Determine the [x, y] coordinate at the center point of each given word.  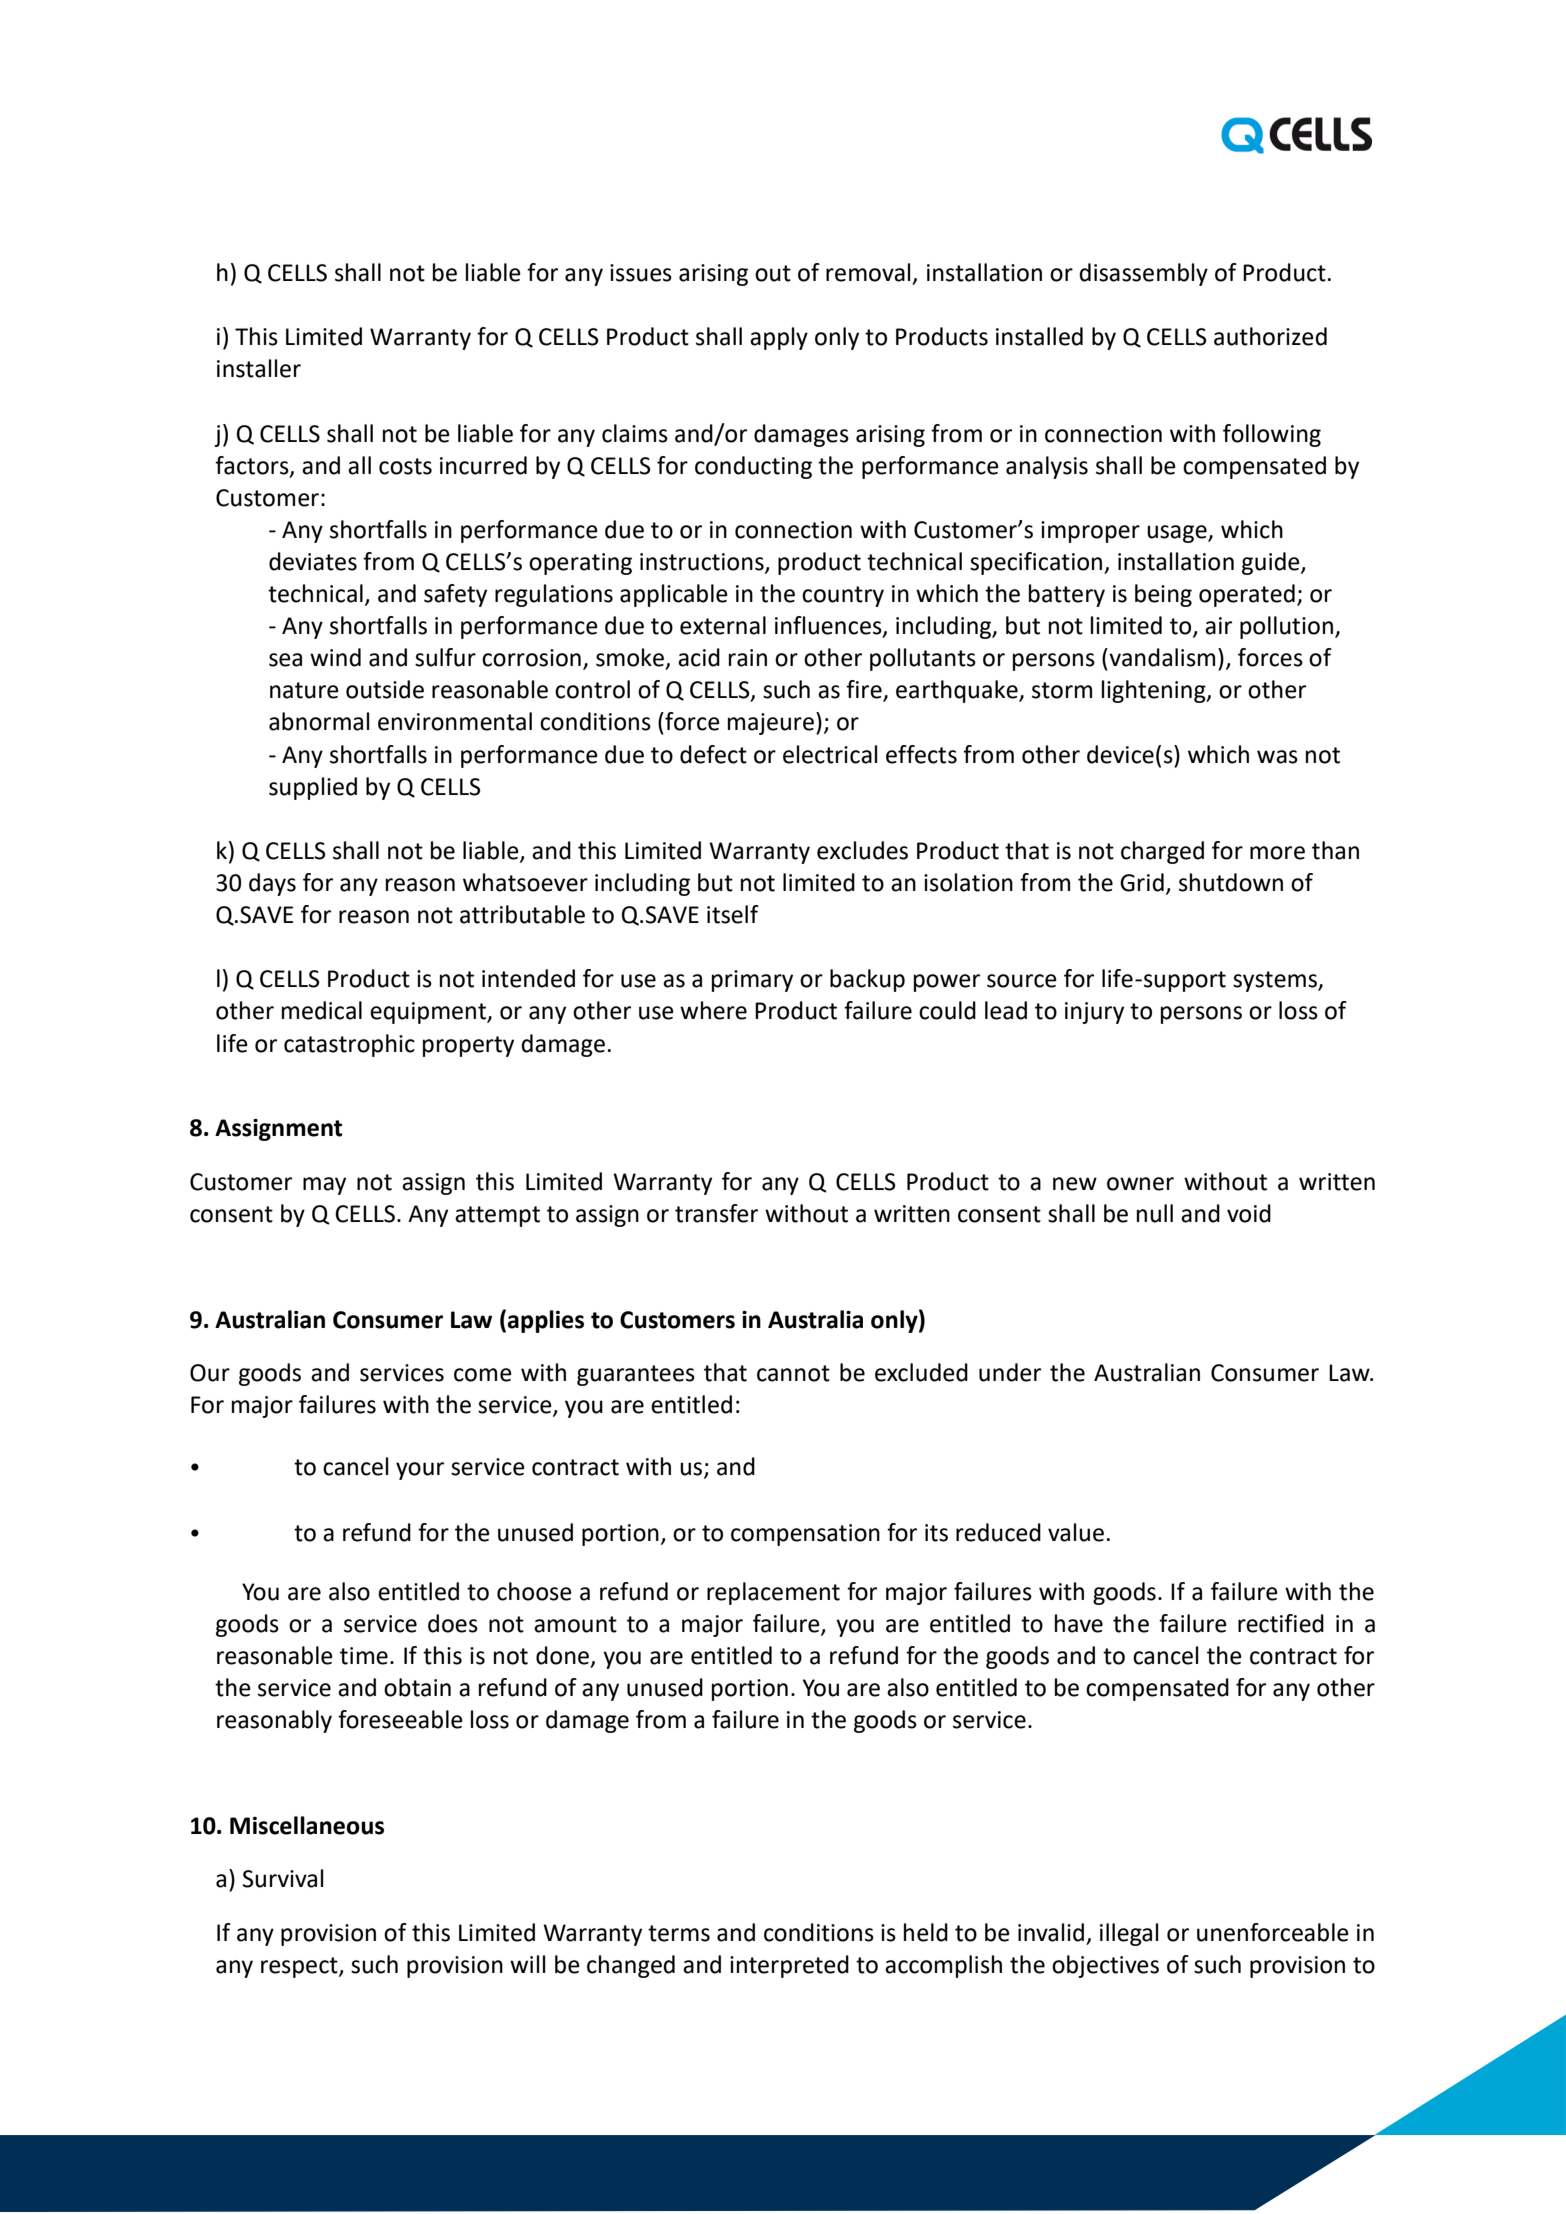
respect [300, 1967]
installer [259, 368]
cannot [793, 1373]
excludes [862, 850]
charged [1162, 852]
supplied [313, 788]
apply [779, 338]
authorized [1270, 336]
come [483, 1375]
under [1010, 1372]
